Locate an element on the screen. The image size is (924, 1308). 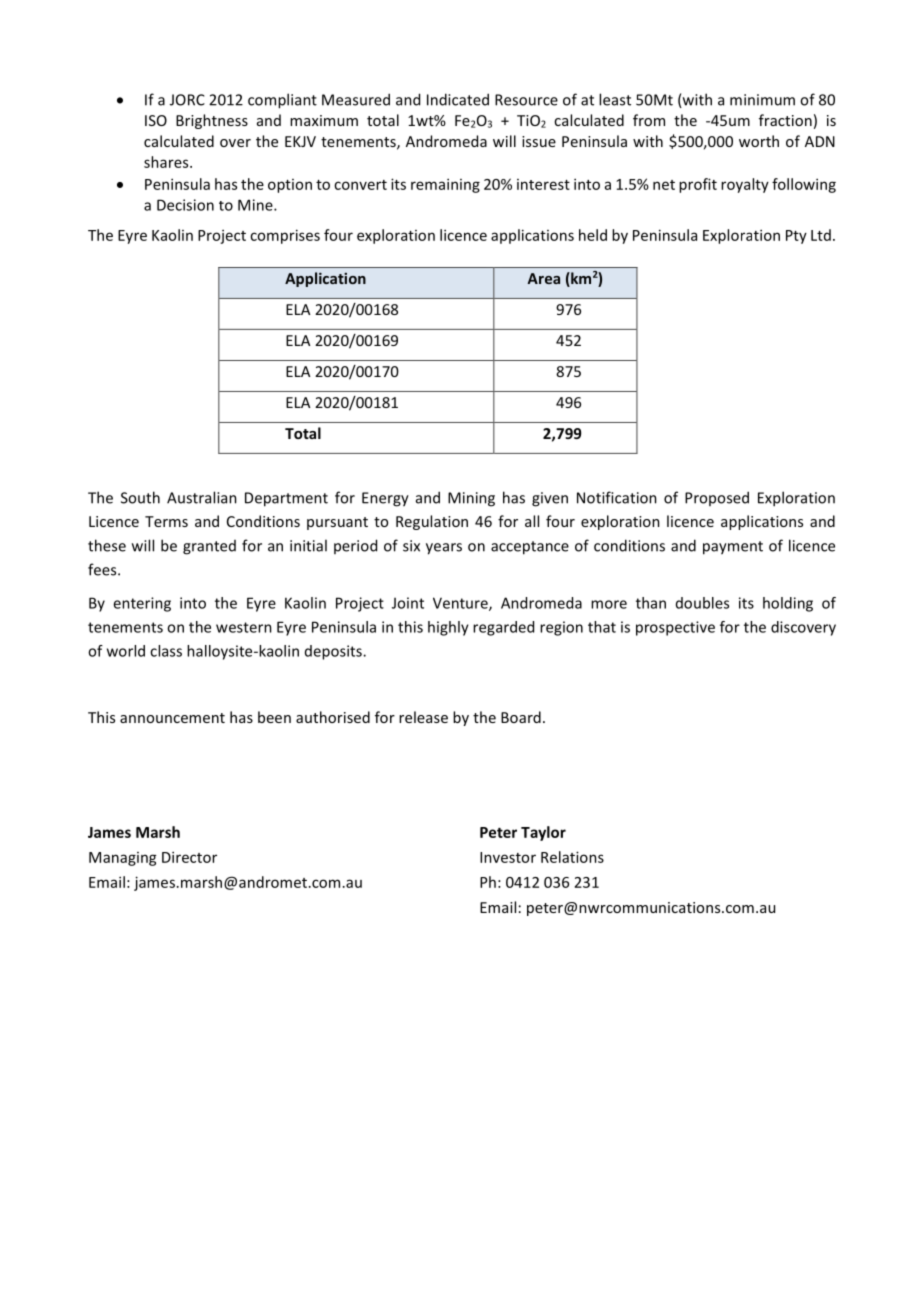
Director is located at coordinates (189, 857).
